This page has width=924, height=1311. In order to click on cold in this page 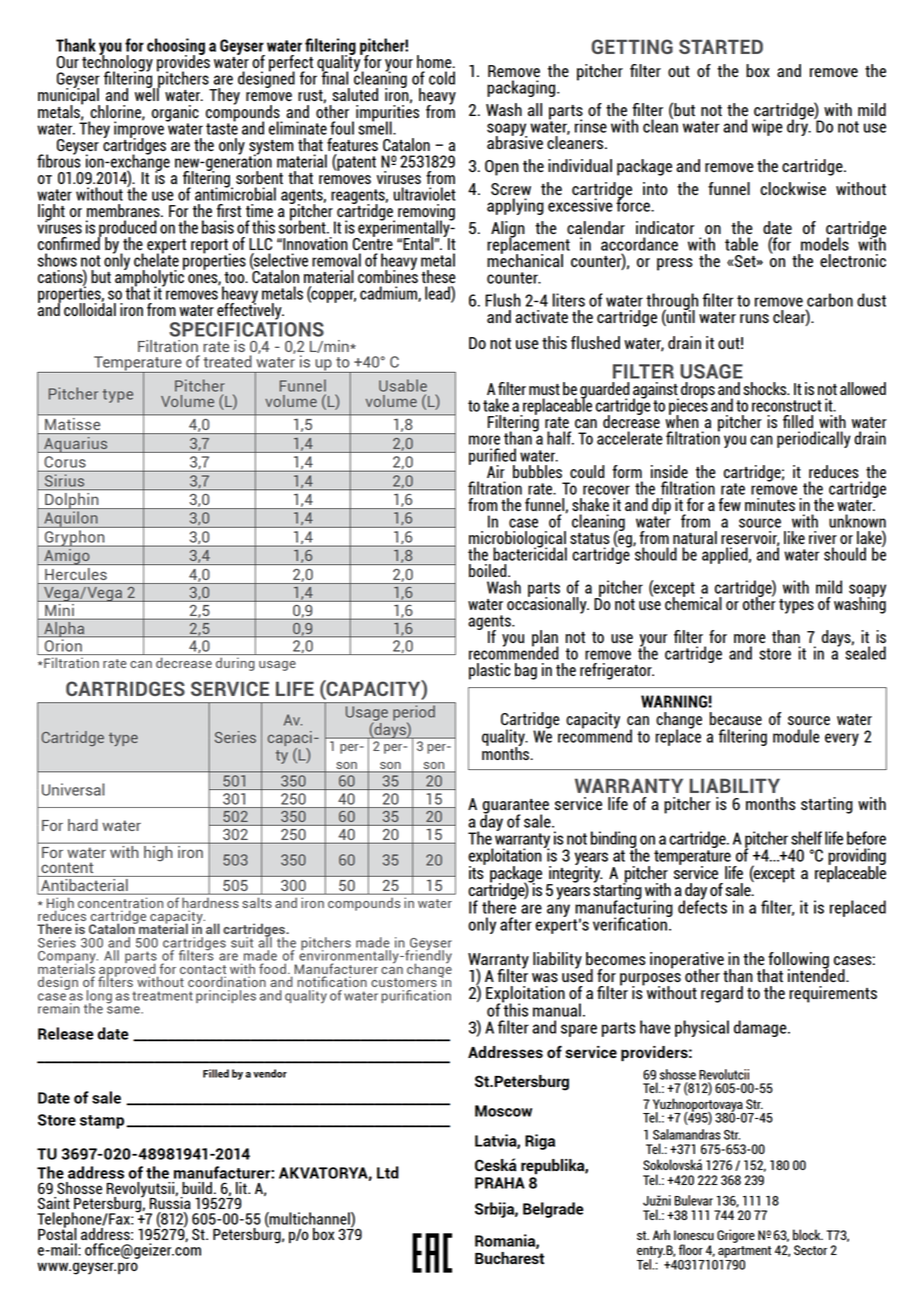, I will do `click(442, 78)`.
